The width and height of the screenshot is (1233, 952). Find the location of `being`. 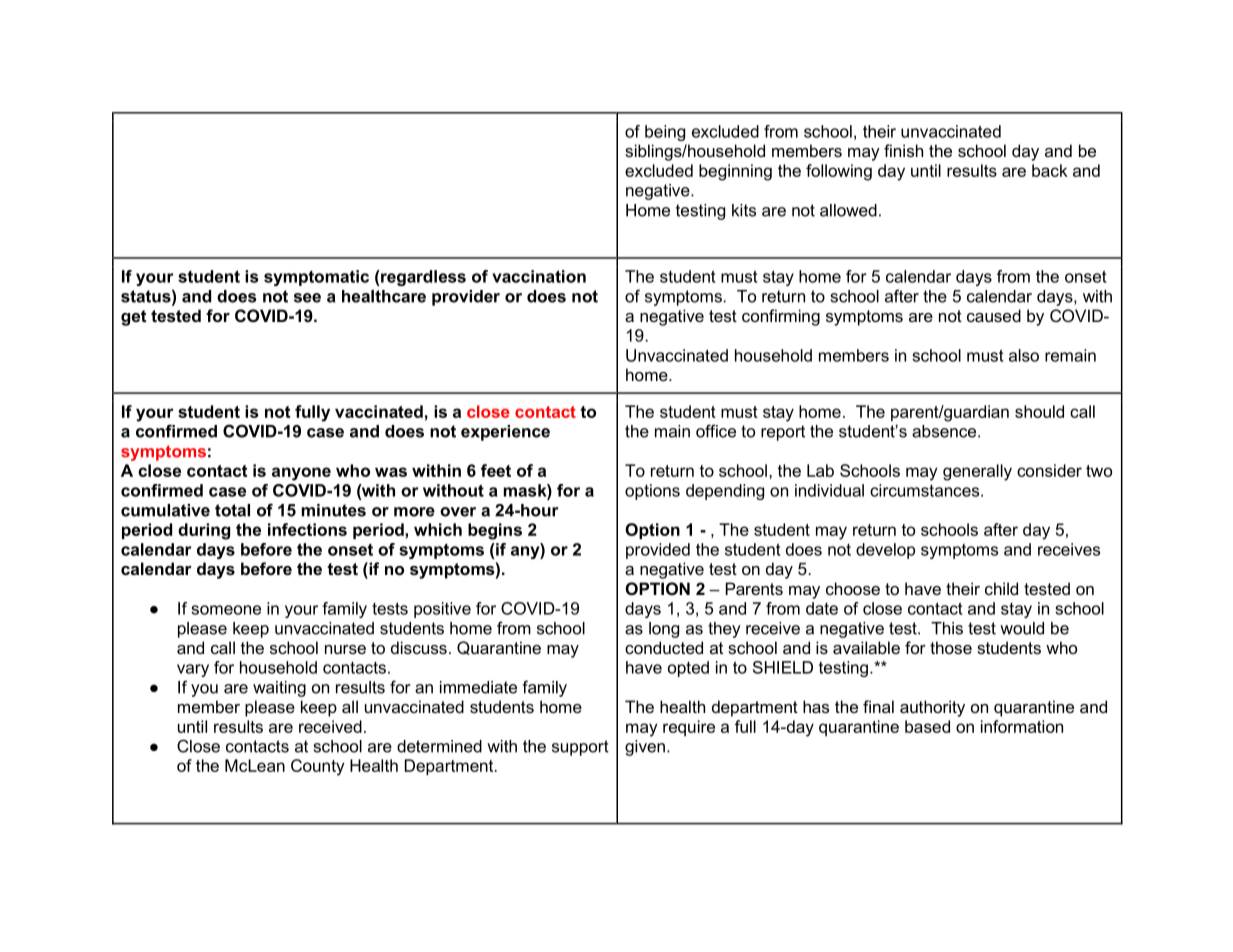

being is located at coordinates (665, 133).
